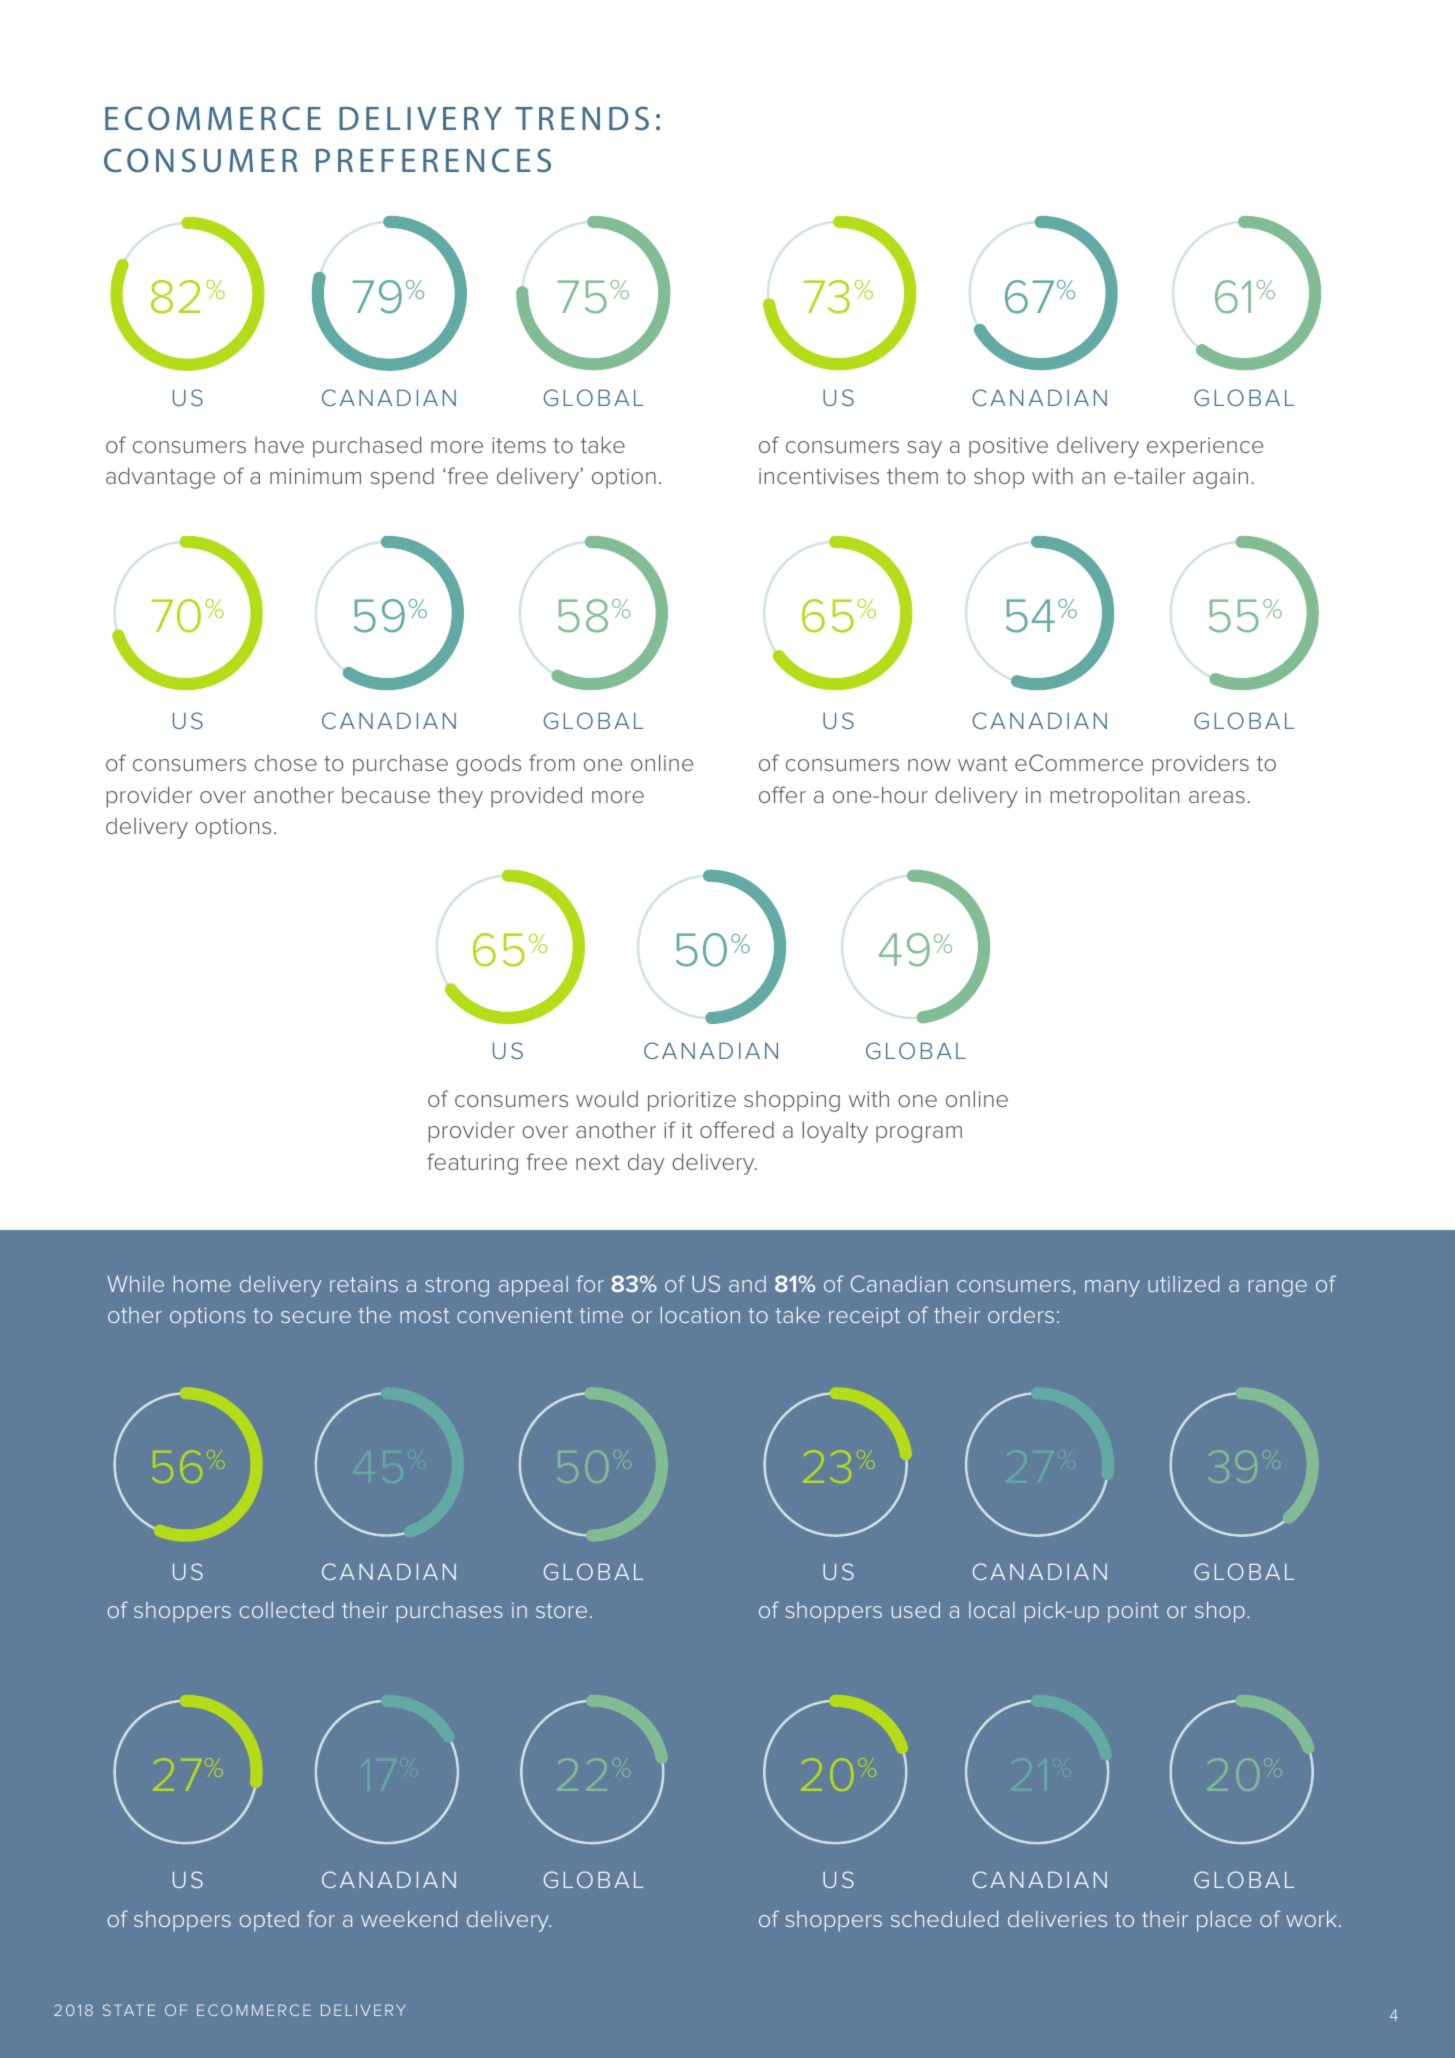  What do you see at coordinates (1224, 1921) in the document?
I see `place` at bounding box center [1224, 1921].
